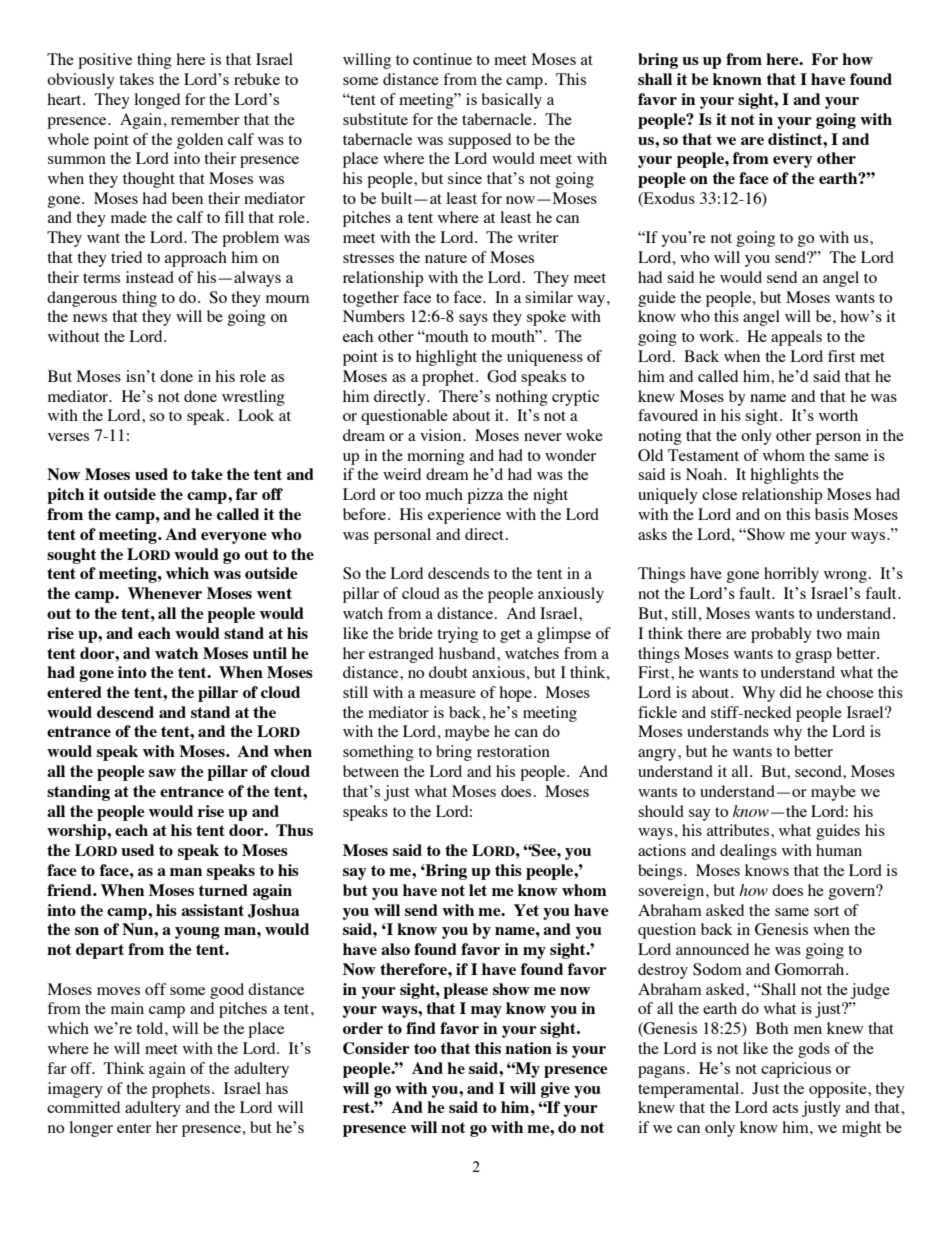  I want to click on did, so click(791, 692).
